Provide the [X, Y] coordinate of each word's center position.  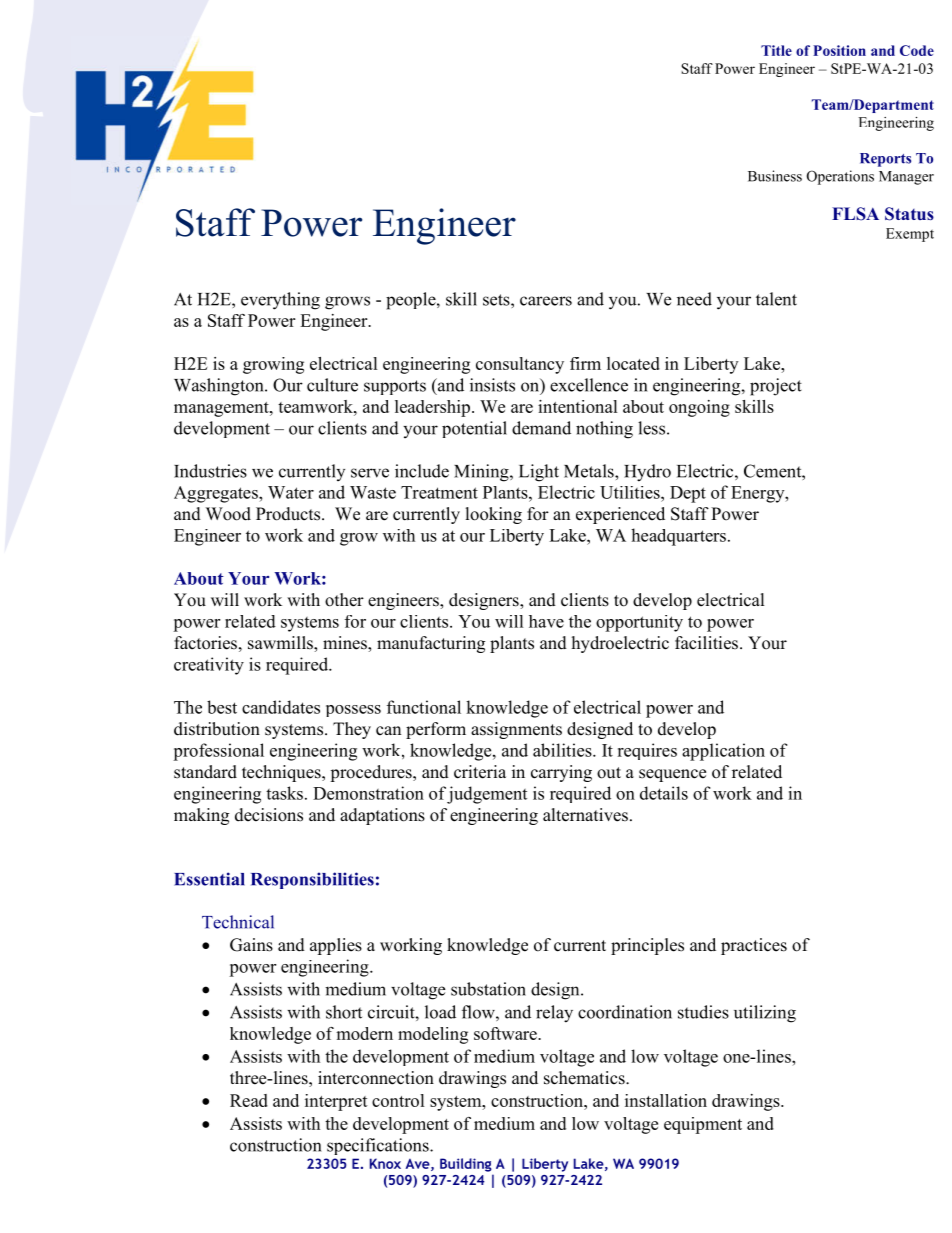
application [723, 752]
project [776, 387]
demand [541, 428]
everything [280, 301]
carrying [561, 773]
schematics [585, 1078]
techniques [282, 773]
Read [249, 1100]
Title [776, 50]
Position [839, 50]
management [222, 409]
